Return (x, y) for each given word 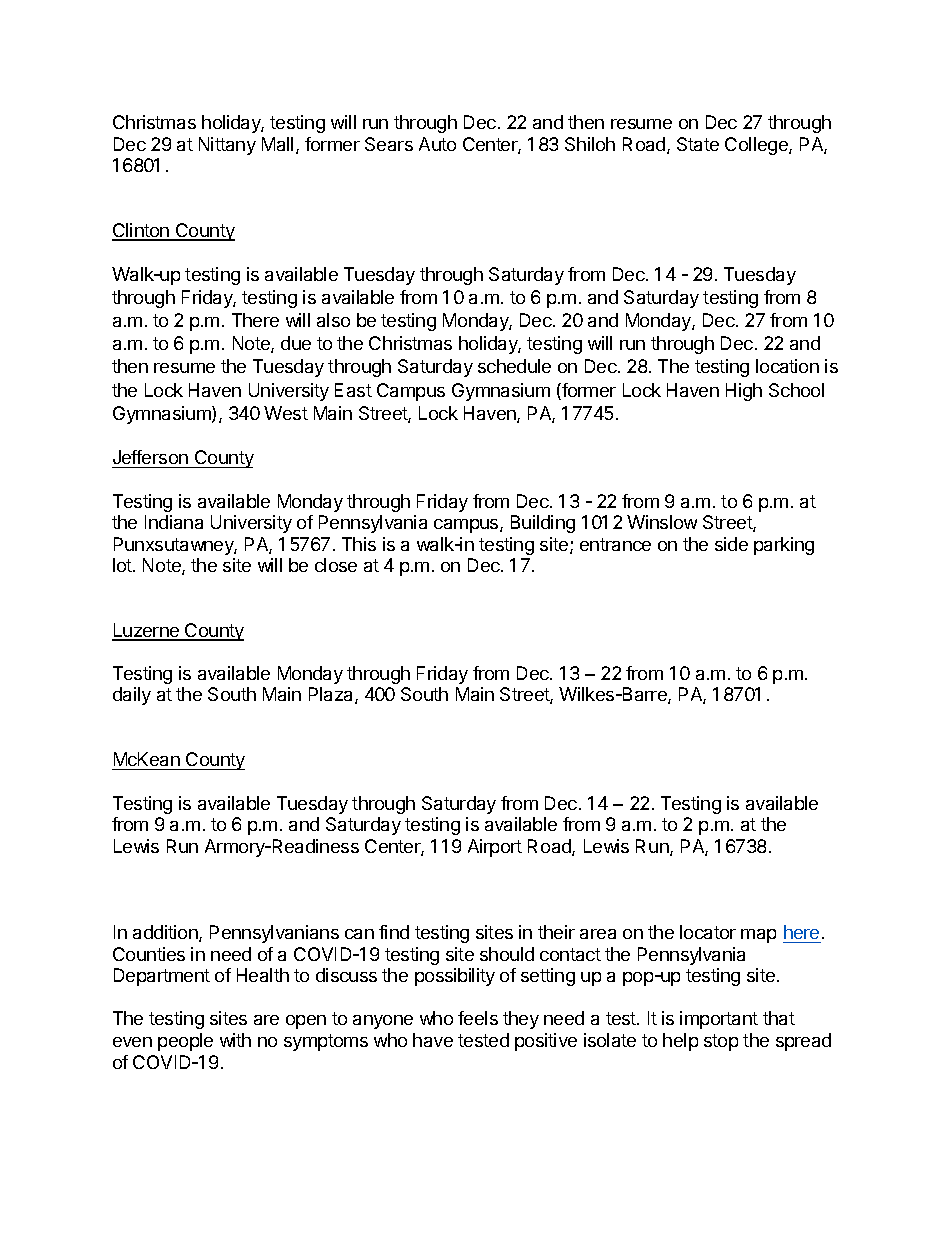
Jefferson (151, 459)
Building (543, 524)
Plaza (332, 695)
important (719, 1020)
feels (478, 1018)
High (744, 392)
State (698, 144)
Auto (437, 144)
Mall (277, 144)
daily (132, 696)
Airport (495, 848)
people (185, 1042)
